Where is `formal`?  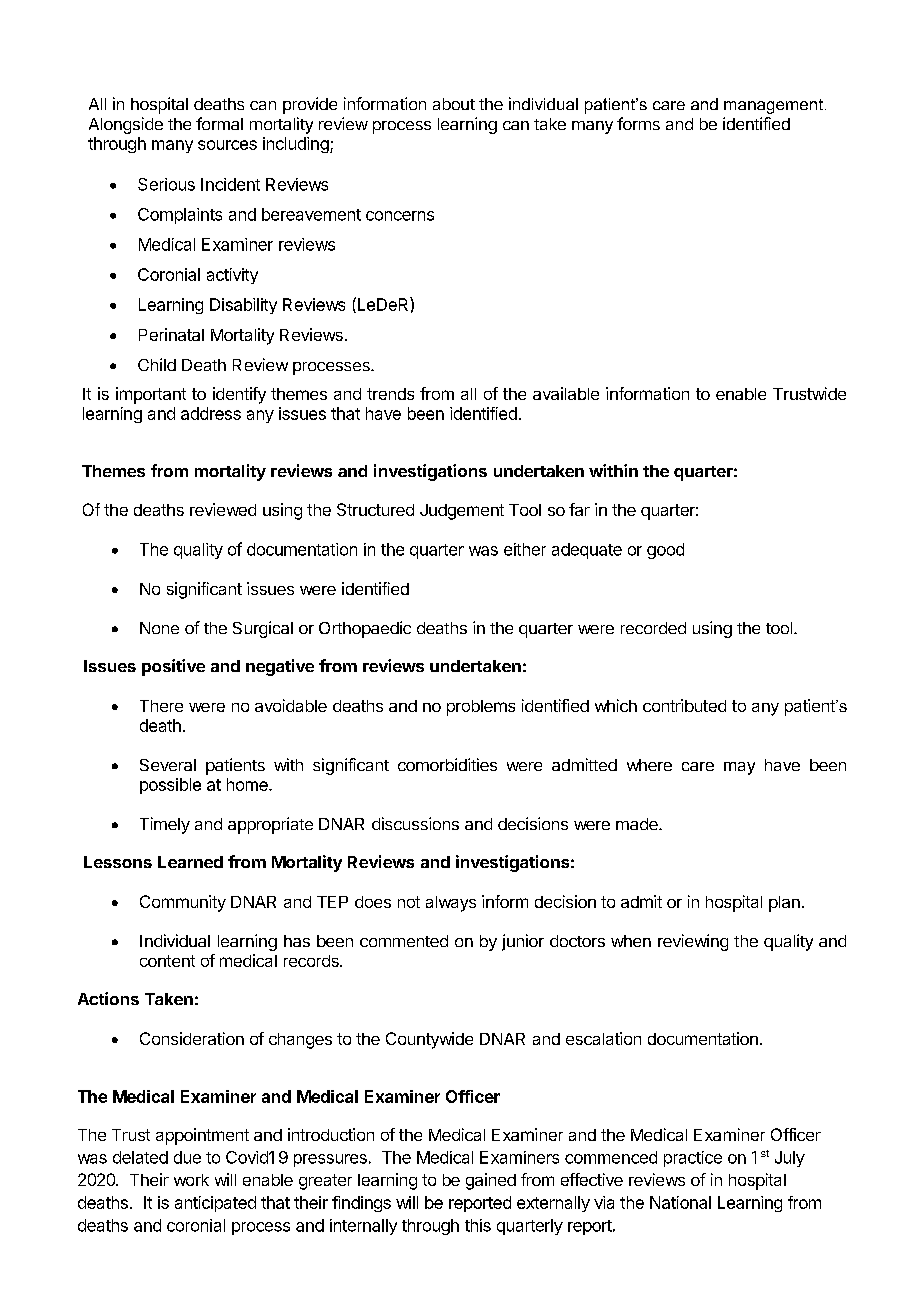
formal is located at coordinates (219, 123).
